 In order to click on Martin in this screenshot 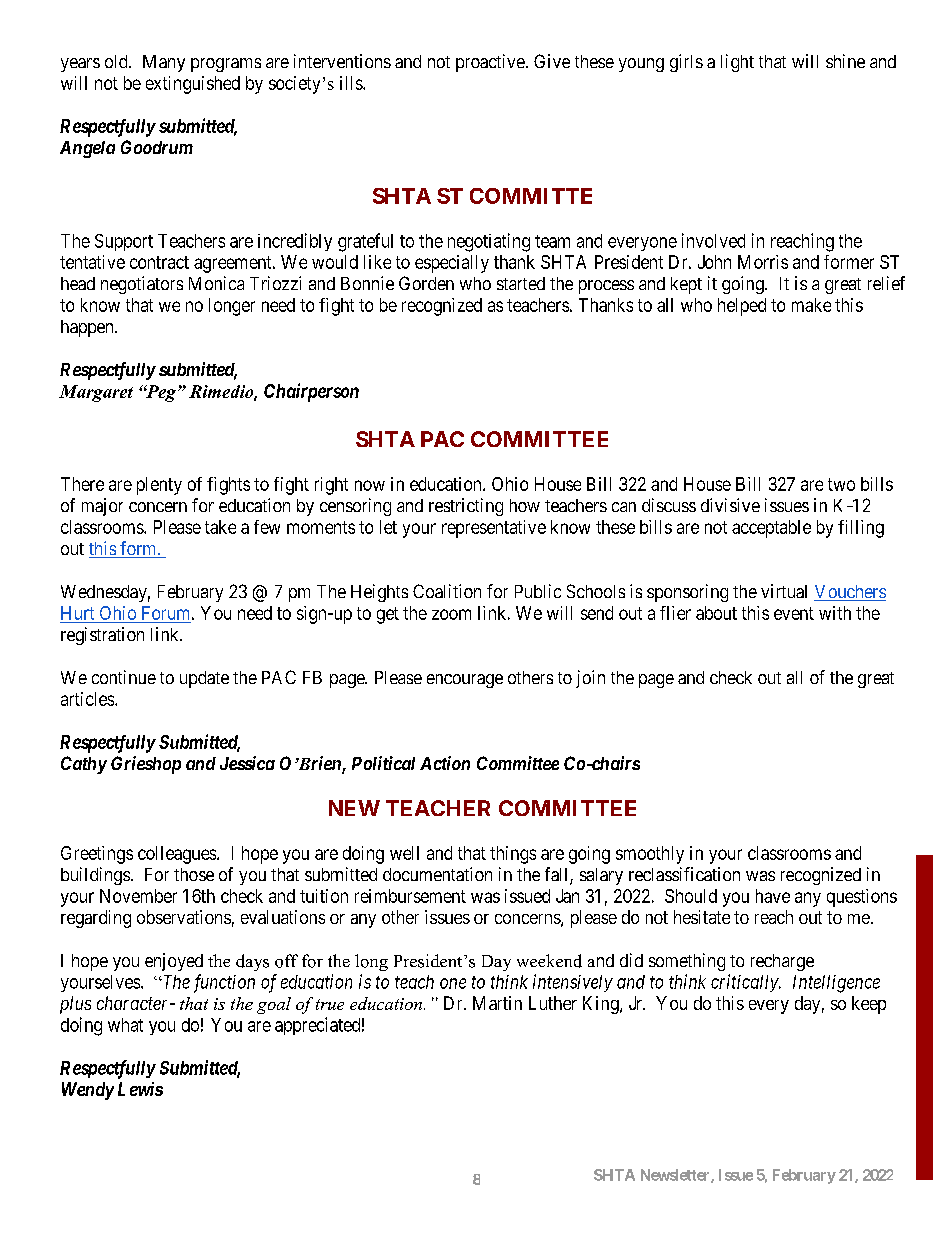, I will do `click(497, 1003)`.
